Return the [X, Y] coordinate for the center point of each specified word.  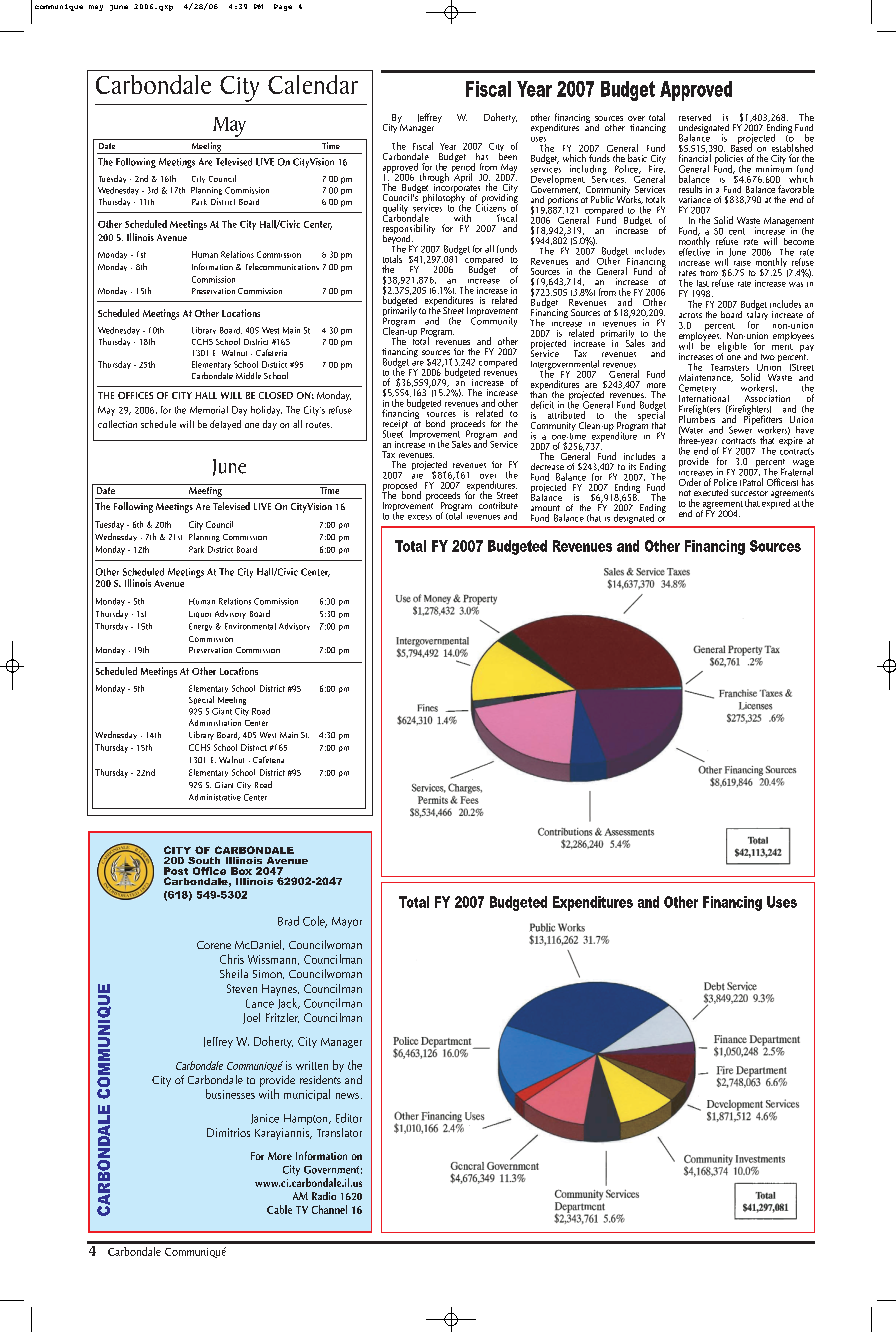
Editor [349, 1118]
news [347, 1096]
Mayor [347, 922]
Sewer [741, 429]
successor [749, 493]
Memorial [209, 410]
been [508, 155]
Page [283, 7]
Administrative [215, 797]
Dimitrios [228, 1132]
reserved [695, 117]
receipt [397, 426]
